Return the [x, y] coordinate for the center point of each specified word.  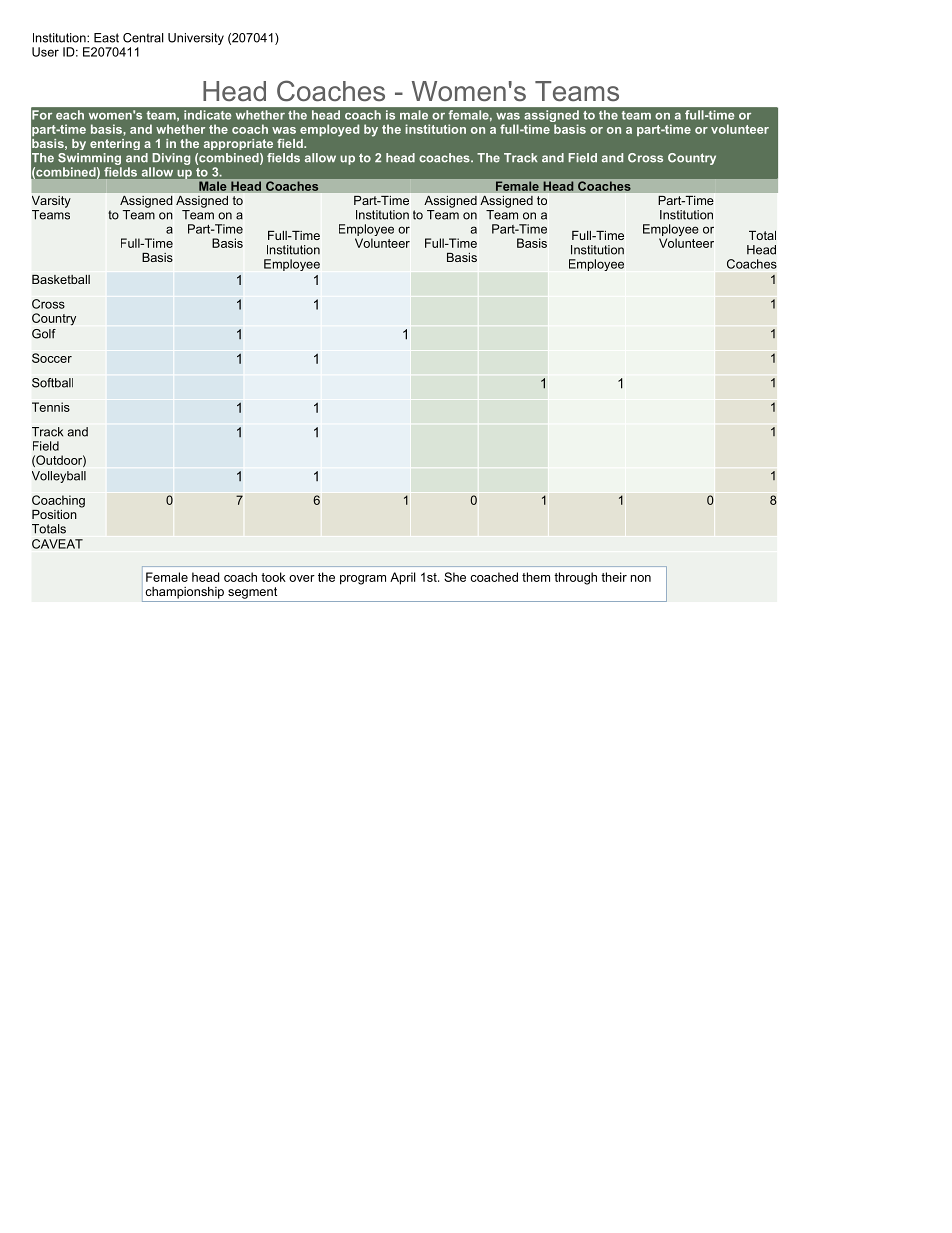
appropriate [238, 144]
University [196, 39]
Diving [171, 159]
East [106, 38]
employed [329, 130]
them [536, 577]
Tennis [51, 407]
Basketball [61, 279]
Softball [52, 383]
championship [184, 593]
